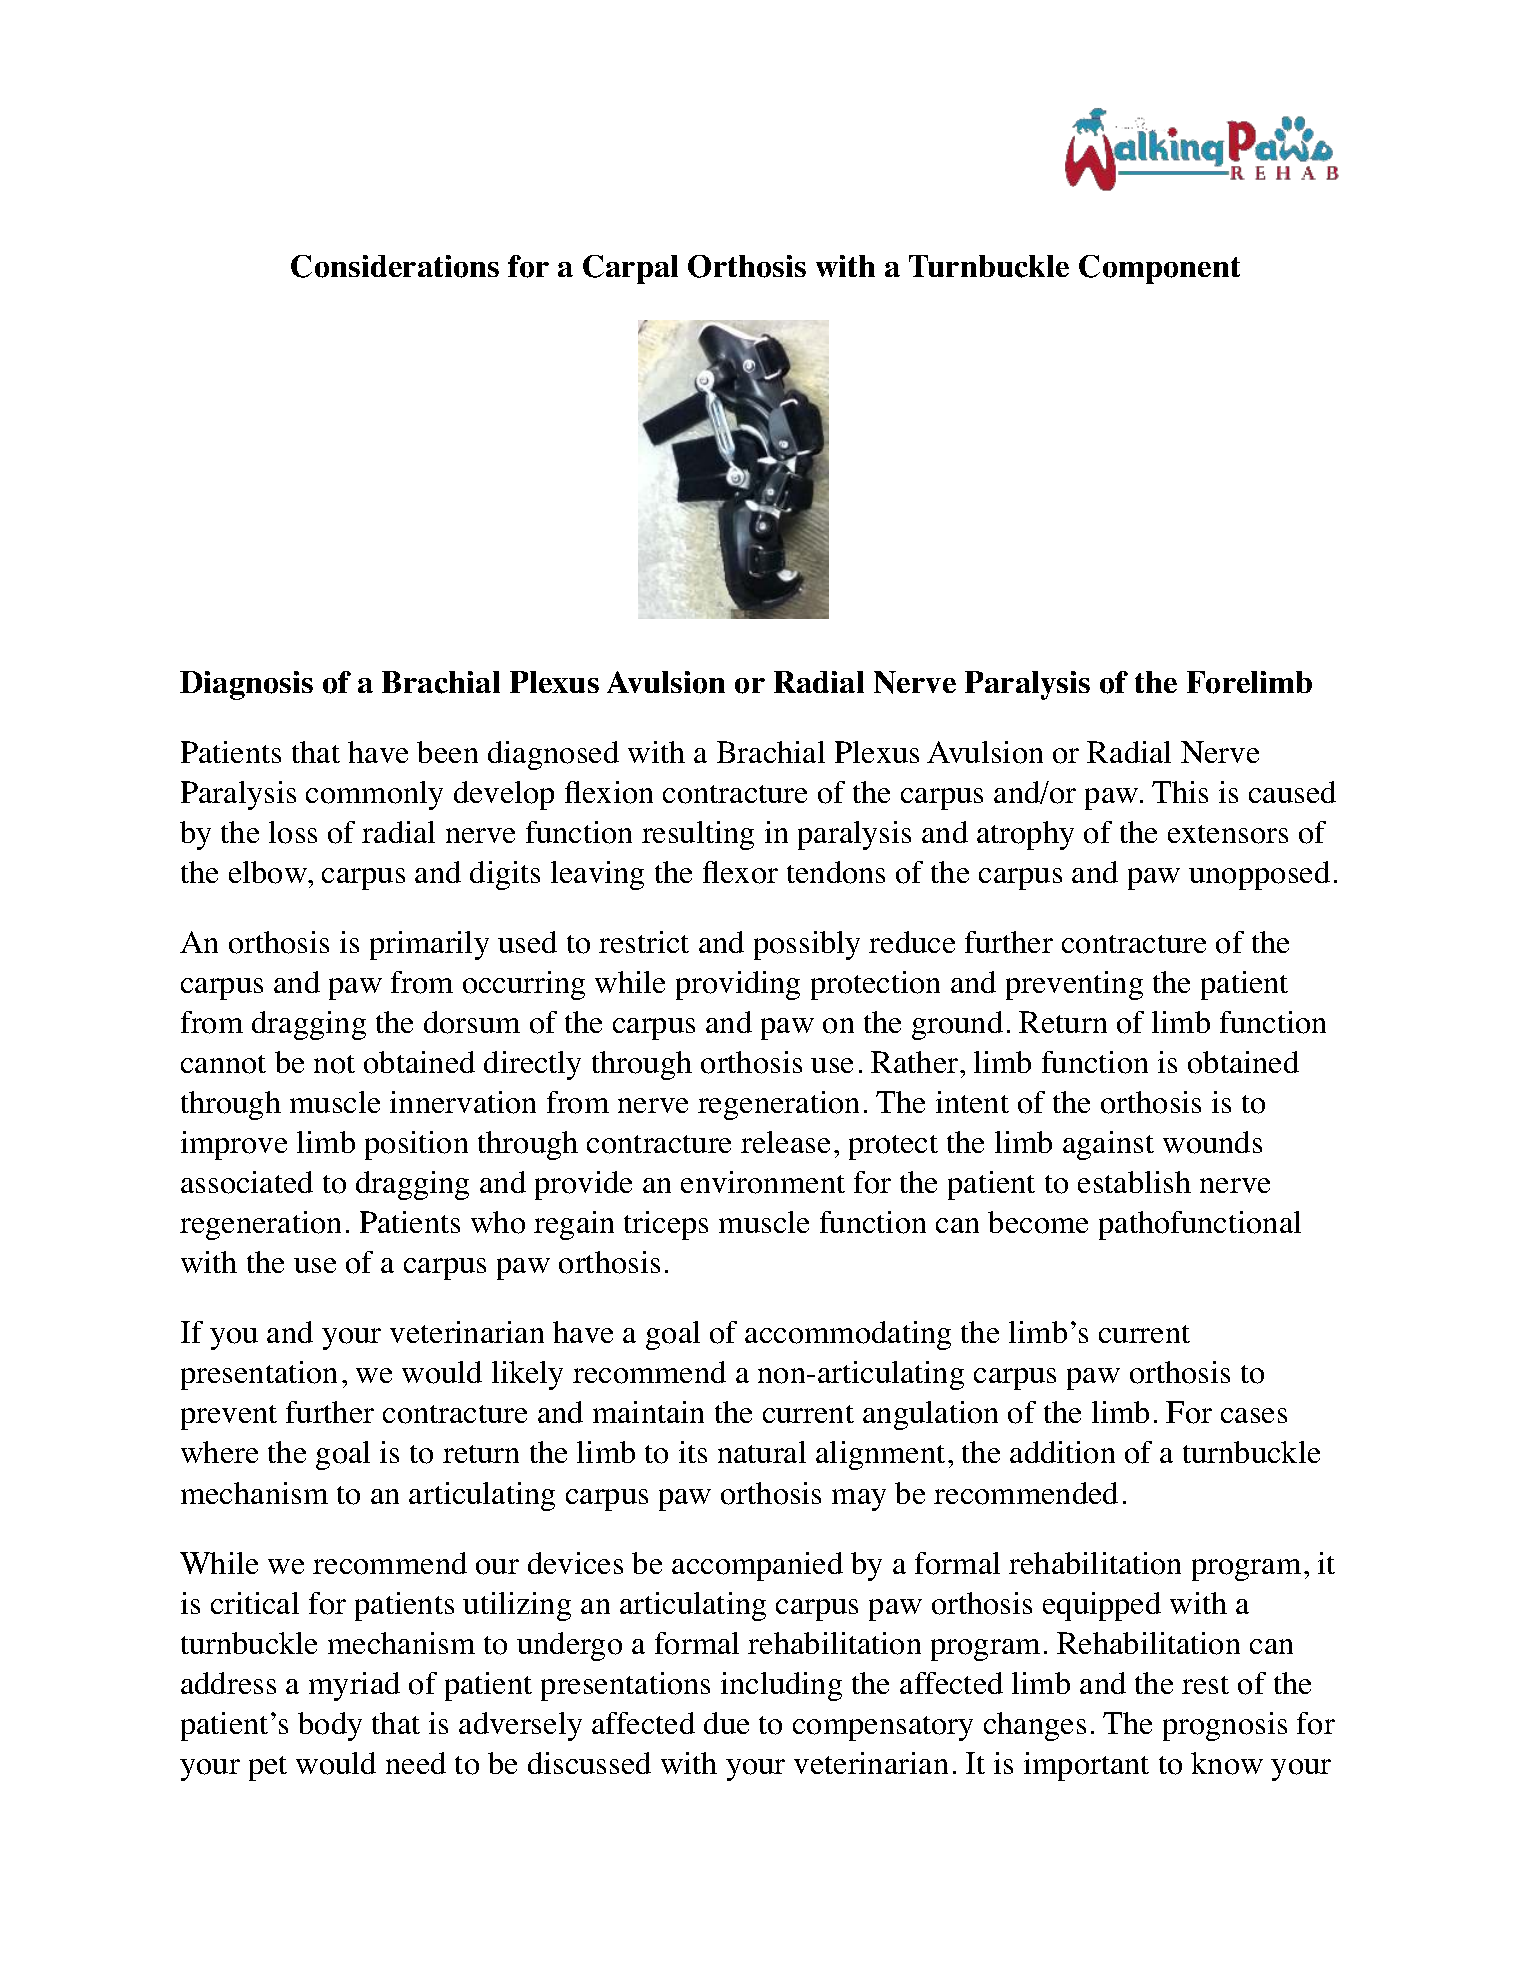 This screenshot has width=1532, height=1982. What do you see at coordinates (247, 1182) in the screenshot?
I see `associated` at bounding box center [247, 1182].
